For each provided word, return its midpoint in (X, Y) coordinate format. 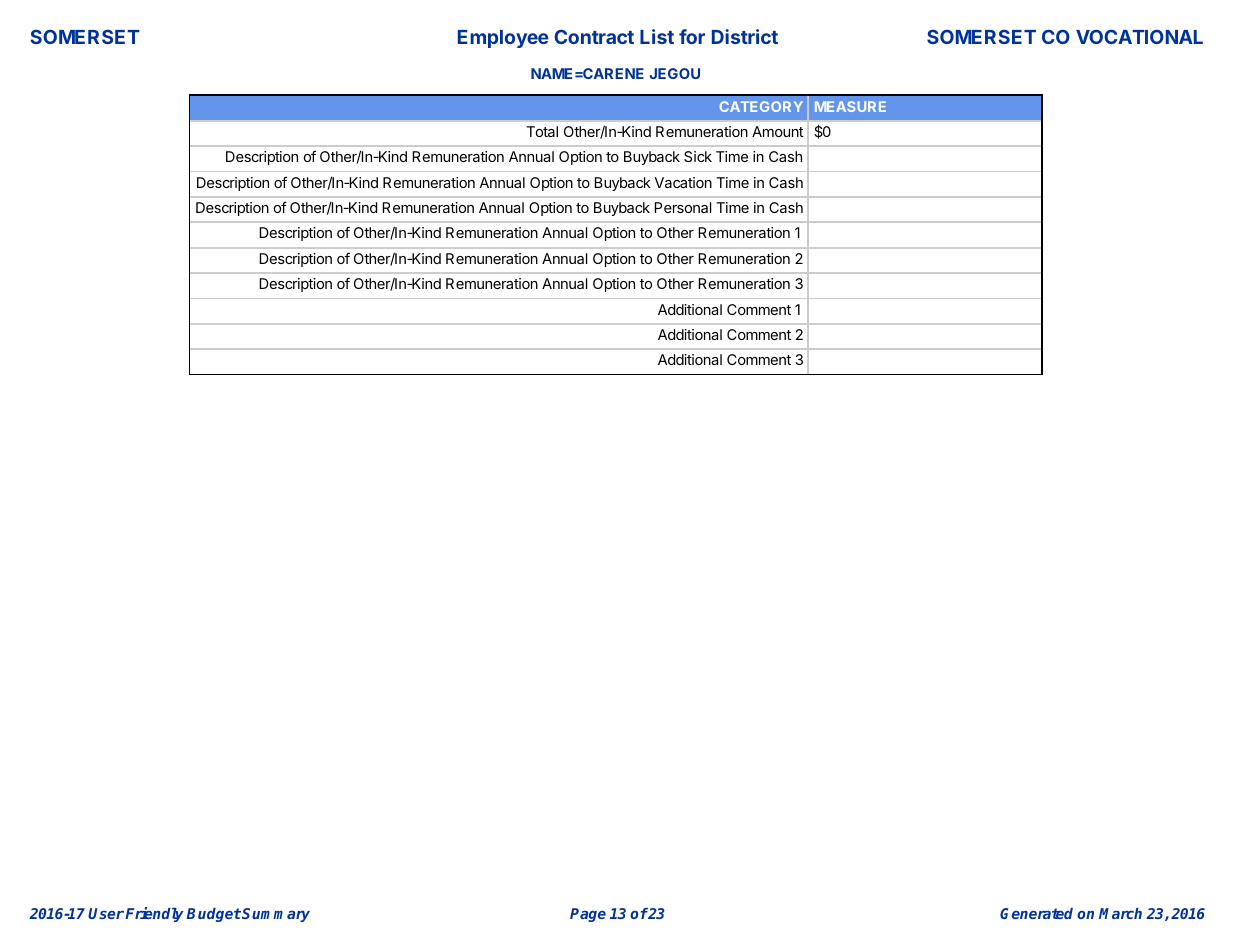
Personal (682, 207)
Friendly (156, 914)
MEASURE (850, 106)
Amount (777, 131)
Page (588, 915)
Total (542, 131)
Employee (503, 39)
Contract (594, 36)
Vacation (683, 182)
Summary (276, 915)
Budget (213, 915)
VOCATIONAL (1139, 36)
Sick (698, 156)
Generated (1036, 913)
